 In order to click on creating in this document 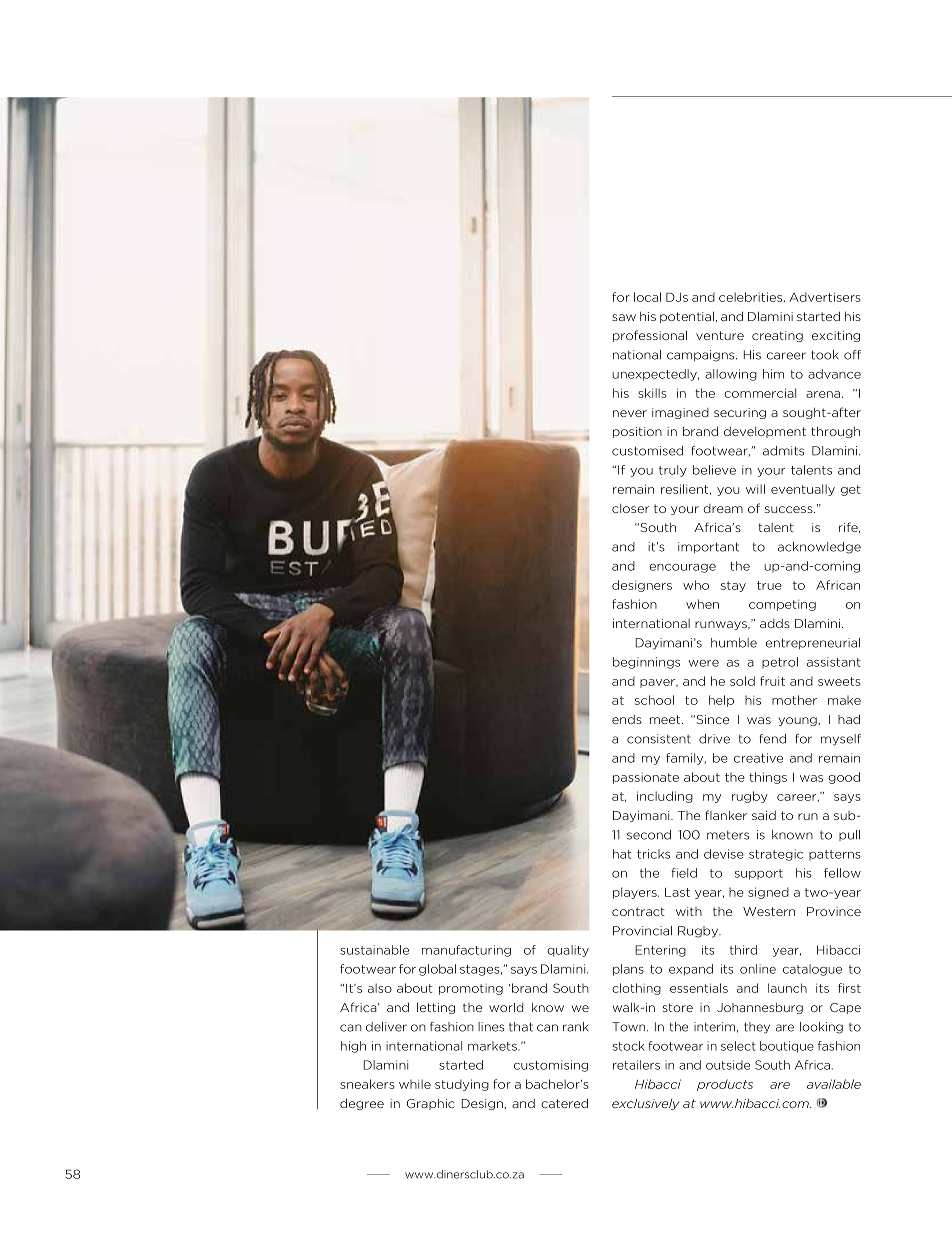, I will do `click(777, 336)`.
